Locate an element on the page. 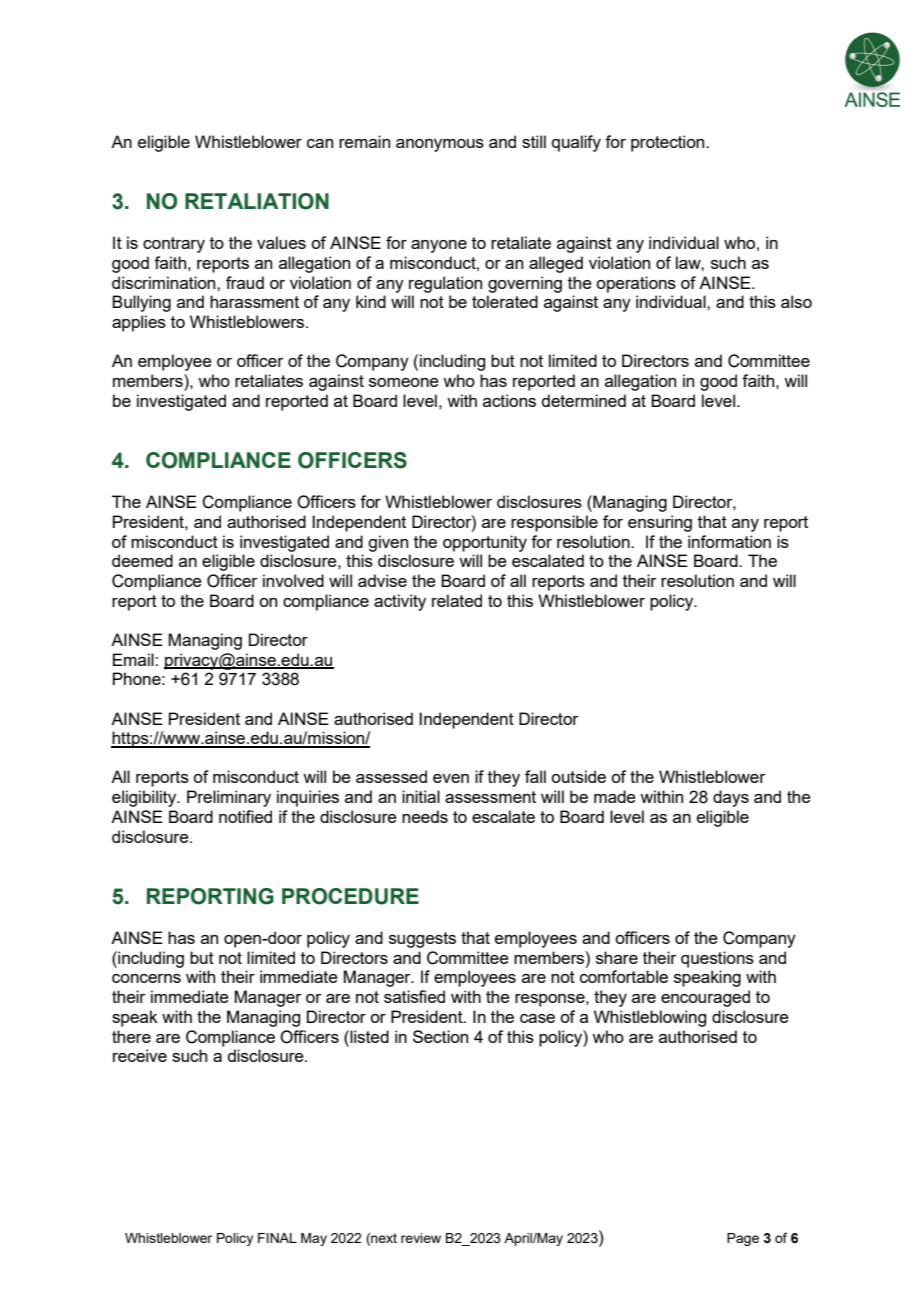 The width and height of the document is (924, 1309). concerns is located at coordinates (146, 978).
